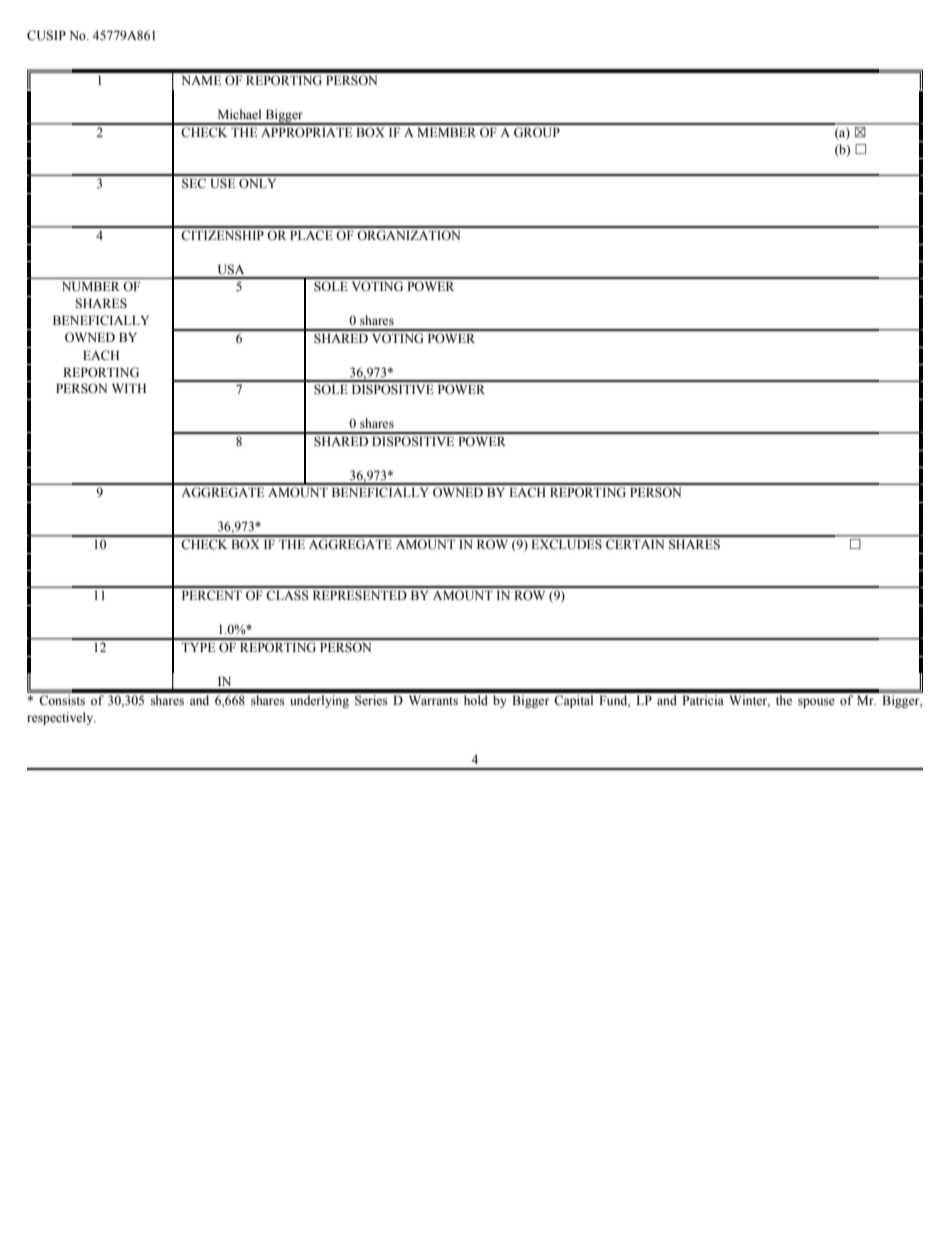 This image has width=952, height=1233. What do you see at coordinates (194, 183) in the image?
I see `SEC` at bounding box center [194, 183].
